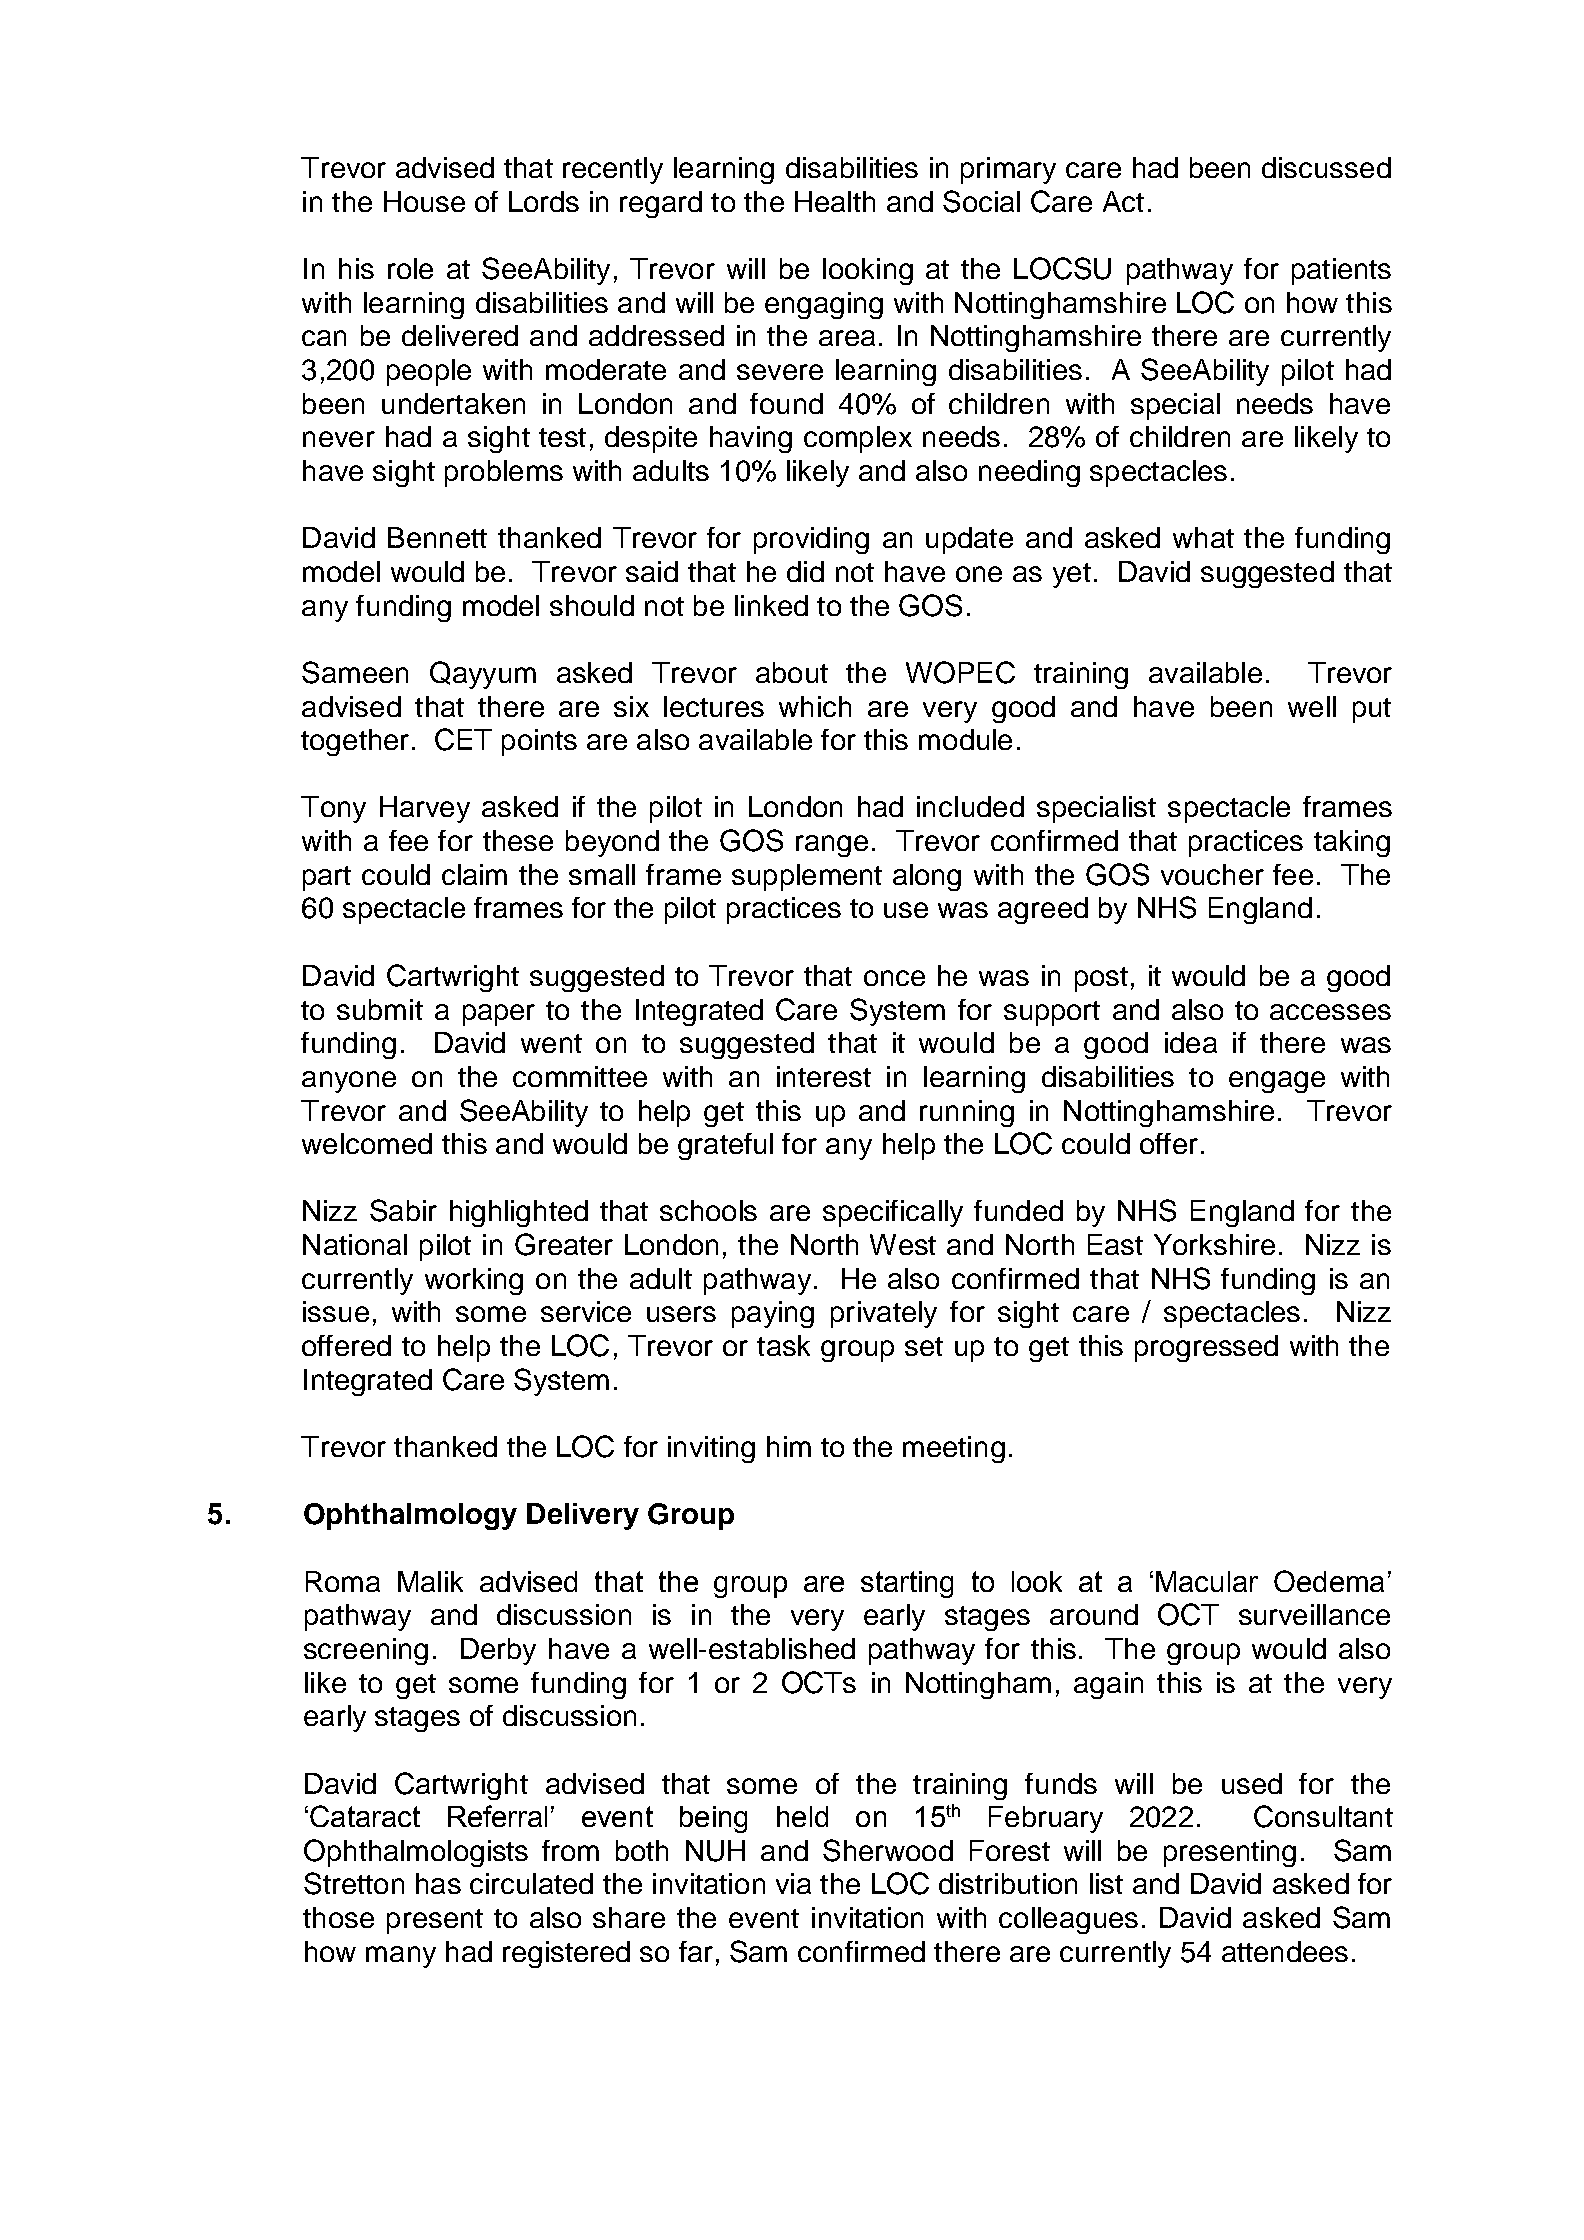 The width and height of the page is (1584, 2240). Describe the element at coordinates (1326, 167) in the page. I see `discussed` at that location.
